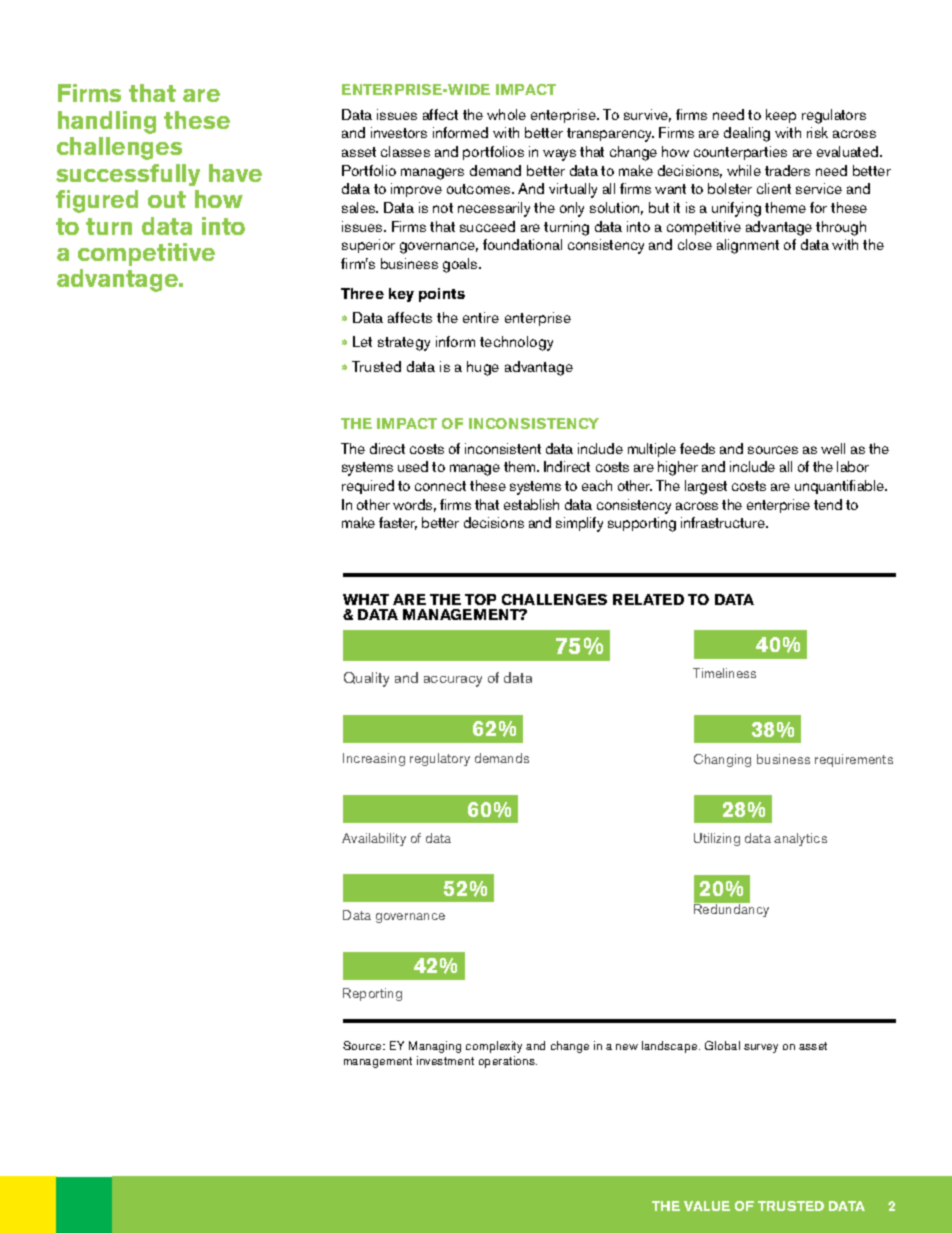 Image resolution: width=952 pixels, height=1233 pixels. Describe the element at coordinates (800, 839) in the screenshot. I see `analytics` at that location.
